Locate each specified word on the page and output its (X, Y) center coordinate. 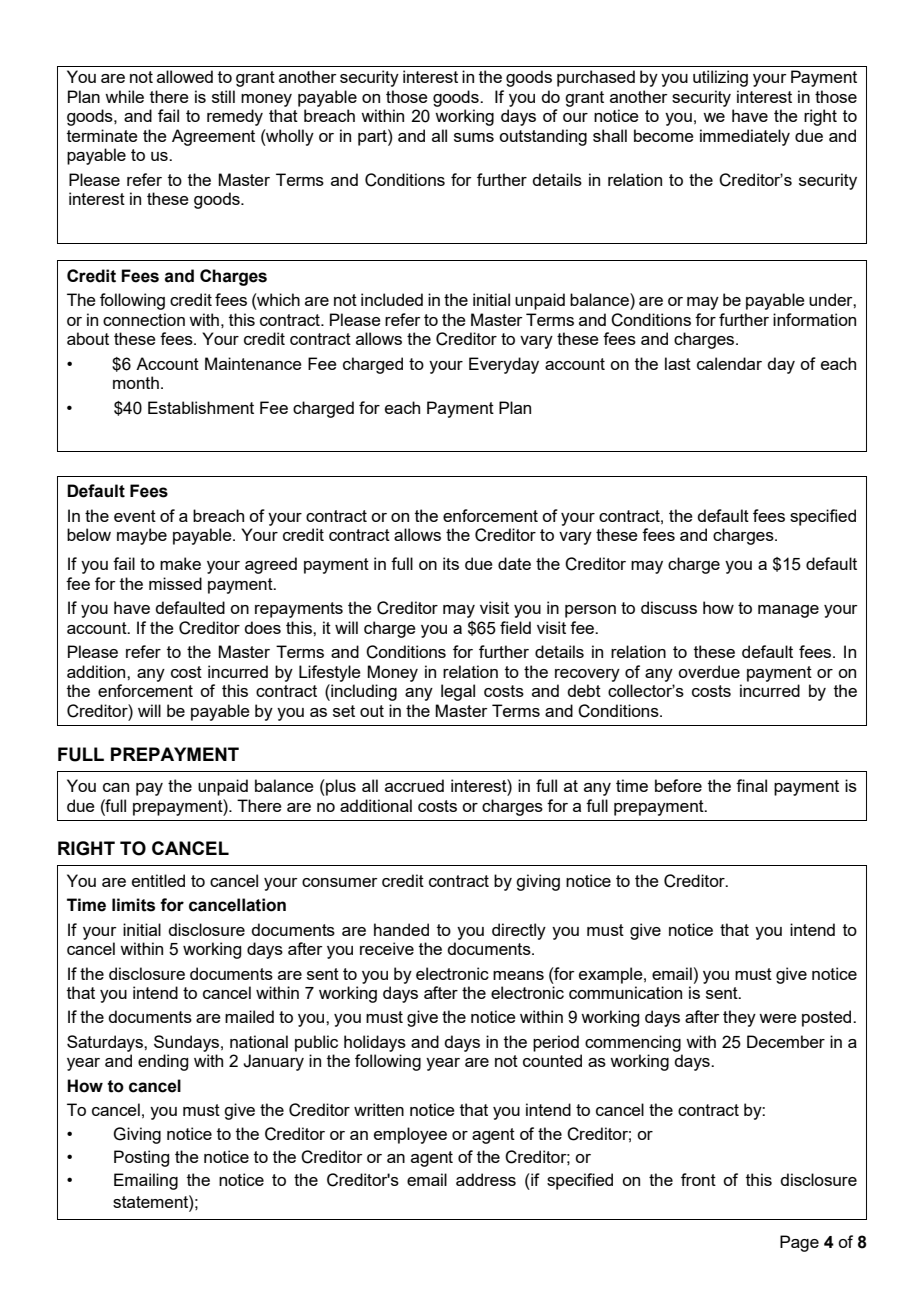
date (514, 563)
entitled (158, 880)
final (751, 785)
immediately (745, 137)
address (486, 1179)
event (135, 516)
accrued (414, 785)
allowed (185, 76)
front (698, 1179)
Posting (141, 1158)
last (678, 363)
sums (474, 137)
